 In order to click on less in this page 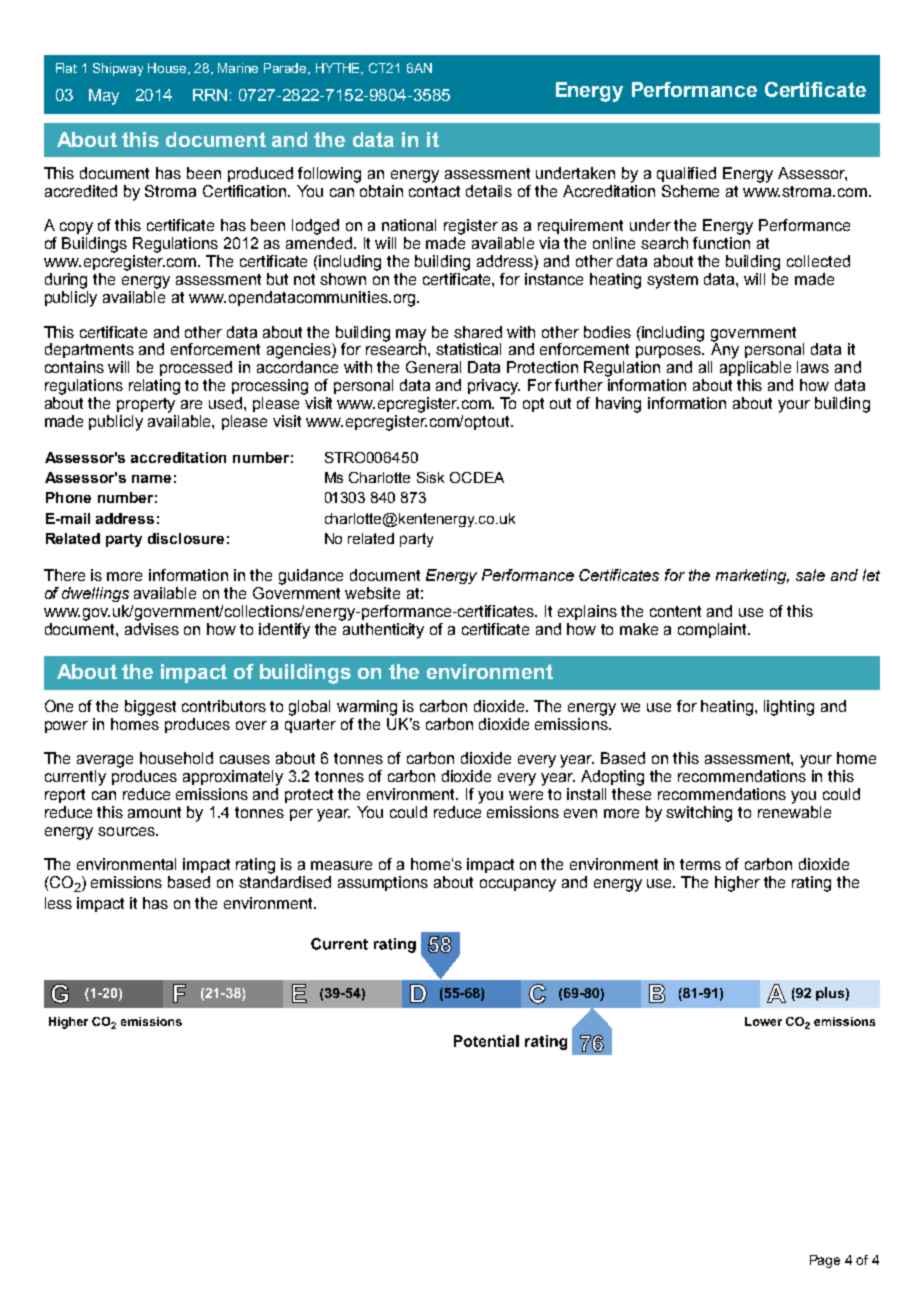, I will do `click(58, 903)`.
